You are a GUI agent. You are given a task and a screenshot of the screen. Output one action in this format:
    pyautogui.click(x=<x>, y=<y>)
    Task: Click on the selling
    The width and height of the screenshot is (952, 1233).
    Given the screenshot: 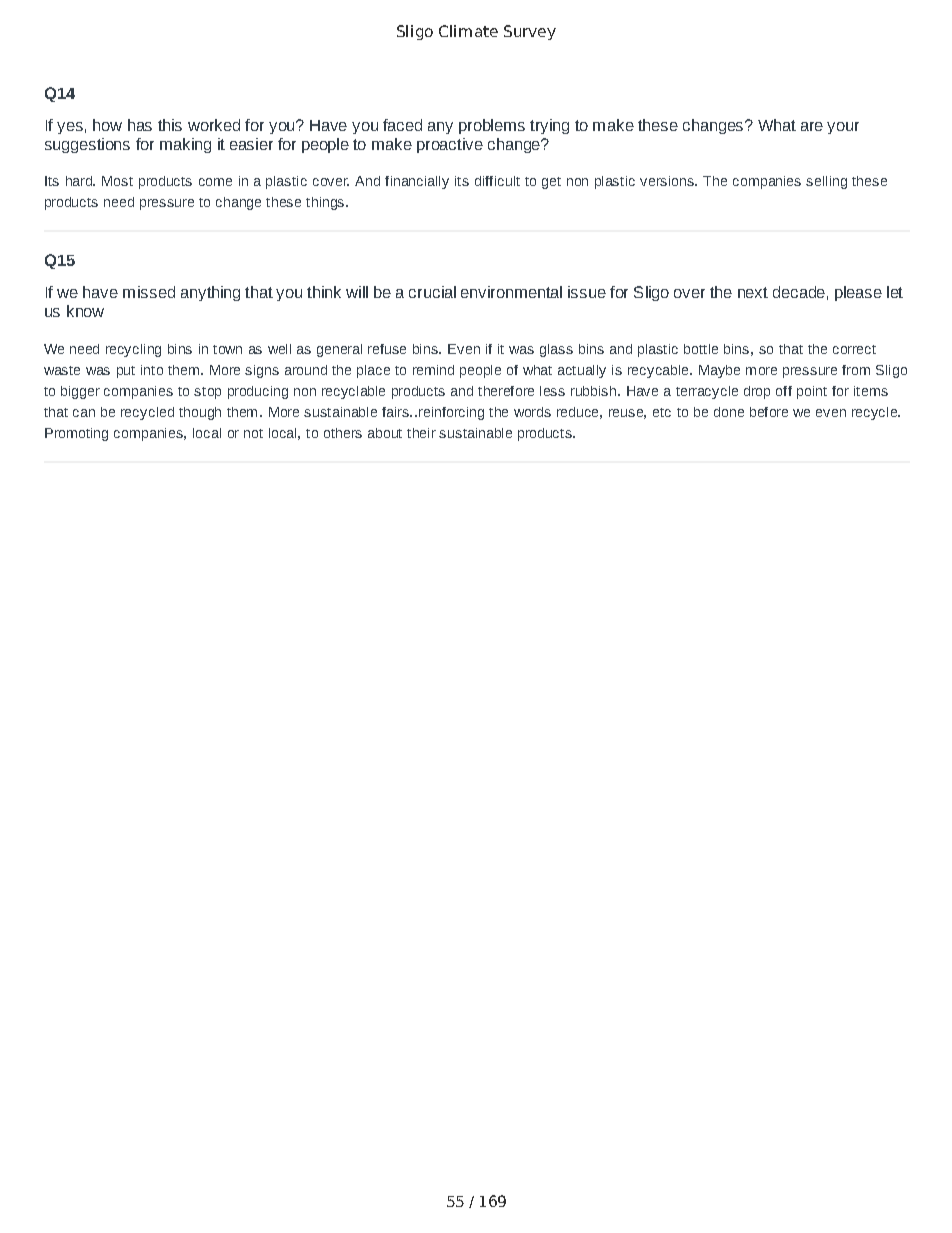 What is the action you would take?
    pyautogui.click(x=826, y=182)
